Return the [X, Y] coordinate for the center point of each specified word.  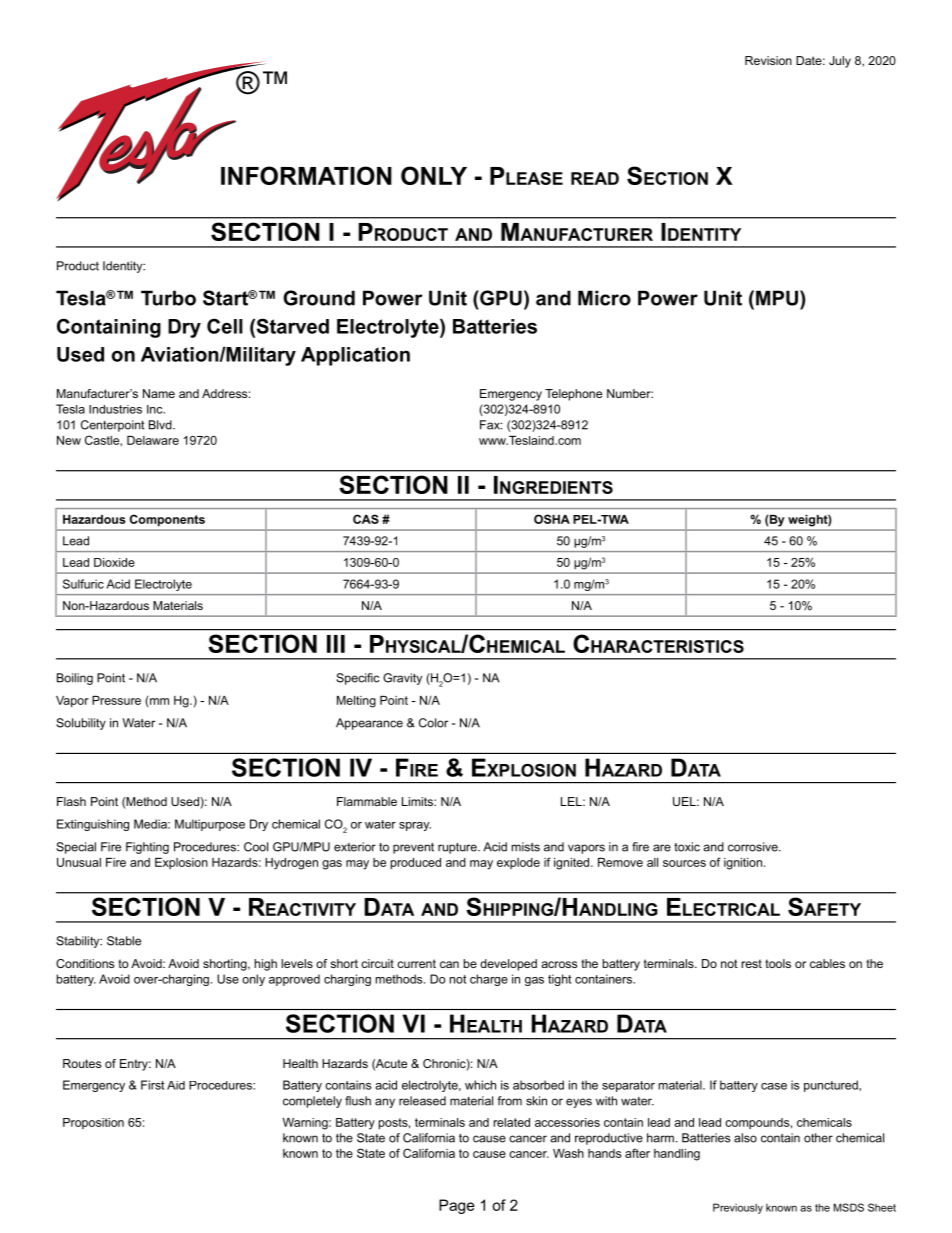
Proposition [93, 1123]
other [818, 1138]
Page [457, 1206]
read [595, 178]
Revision [768, 60]
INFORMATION [306, 175]
